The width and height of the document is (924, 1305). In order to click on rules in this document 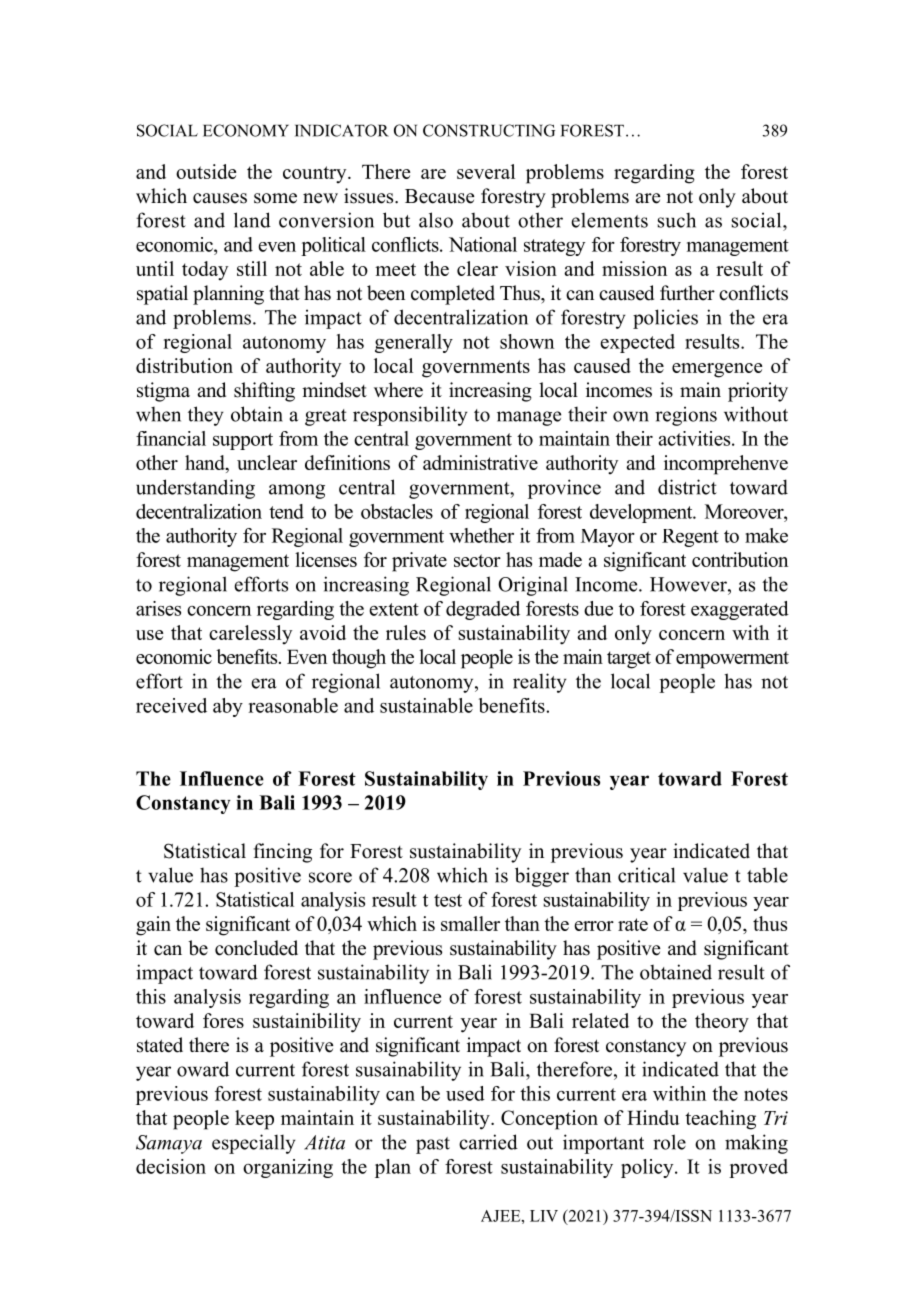, I will do `click(406, 632)`.
